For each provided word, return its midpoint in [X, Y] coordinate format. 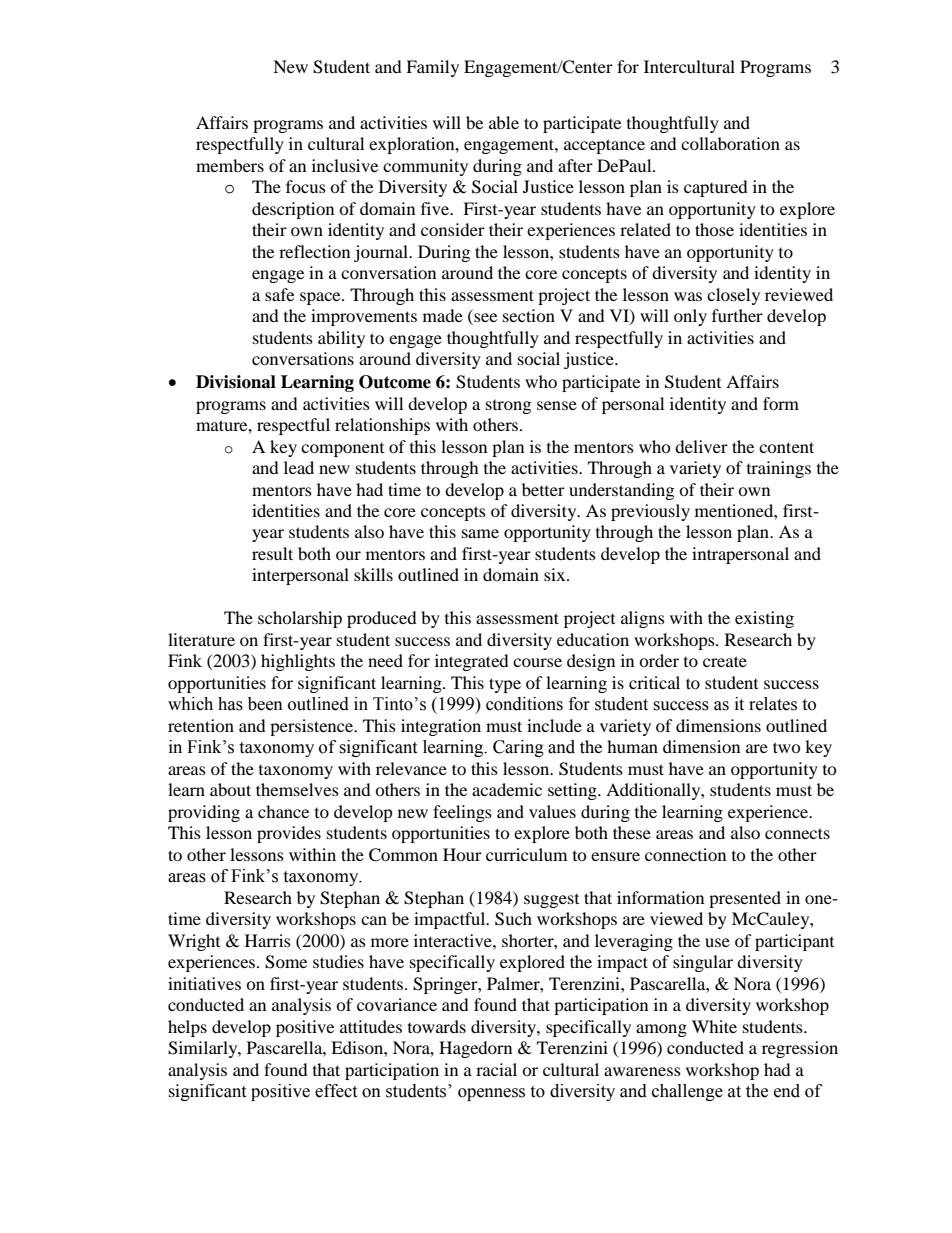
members [230, 165]
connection [685, 854]
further [737, 315]
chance [283, 811]
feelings [462, 813]
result [272, 553]
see [484, 319]
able [504, 122]
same [480, 533]
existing [764, 619]
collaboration [730, 143]
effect [336, 1091]
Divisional [236, 382]
